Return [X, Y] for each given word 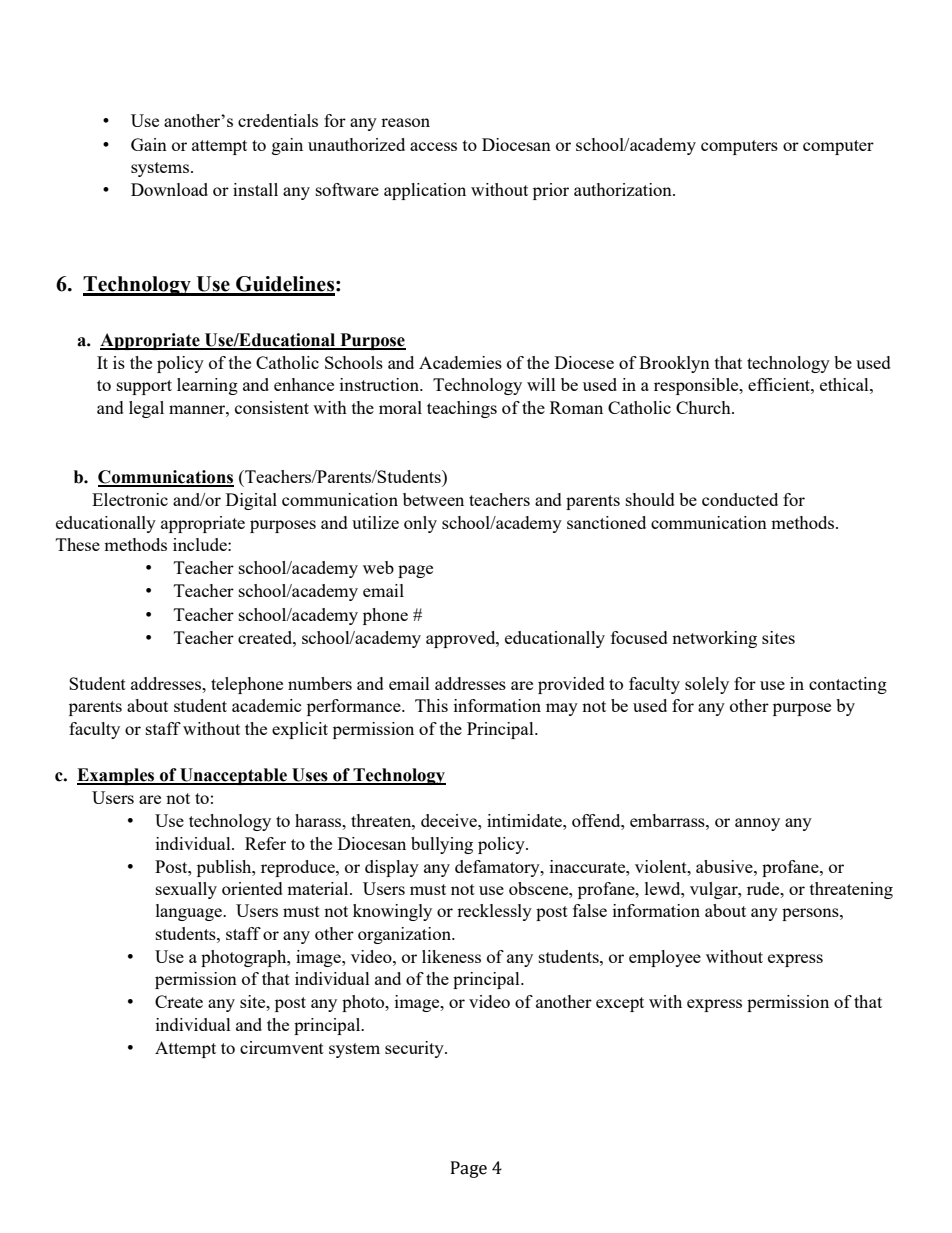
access [433, 146]
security [415, 1049]
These [78, 544]
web [378, 567]
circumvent [282, 1047]
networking [714, 639]
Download [169, 189]
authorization [624, 189]
